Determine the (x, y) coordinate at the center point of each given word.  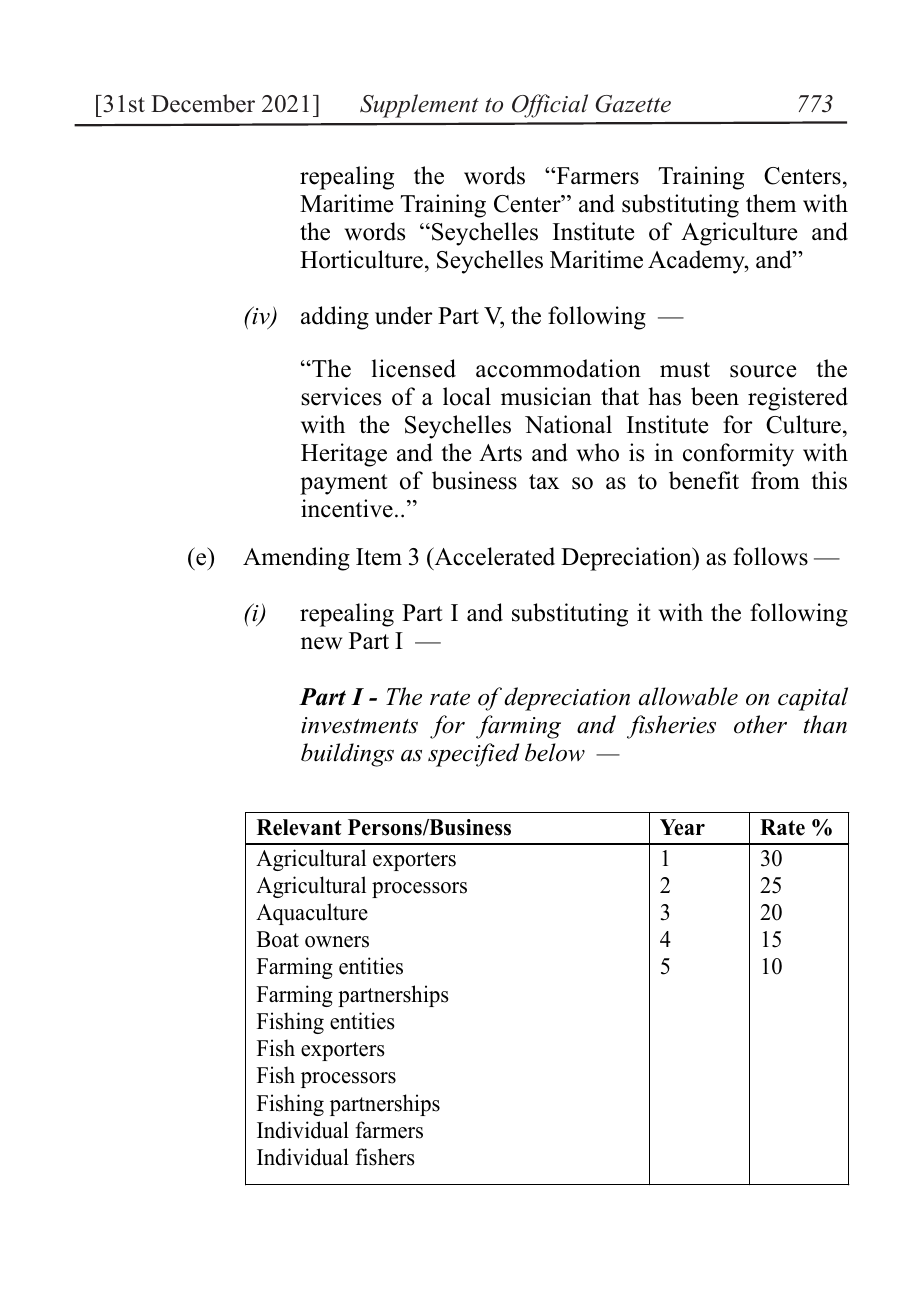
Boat (278, 939)
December (203, 103)
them (771, 203)
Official (550, 106)
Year (682, 827)
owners (337, 942)
